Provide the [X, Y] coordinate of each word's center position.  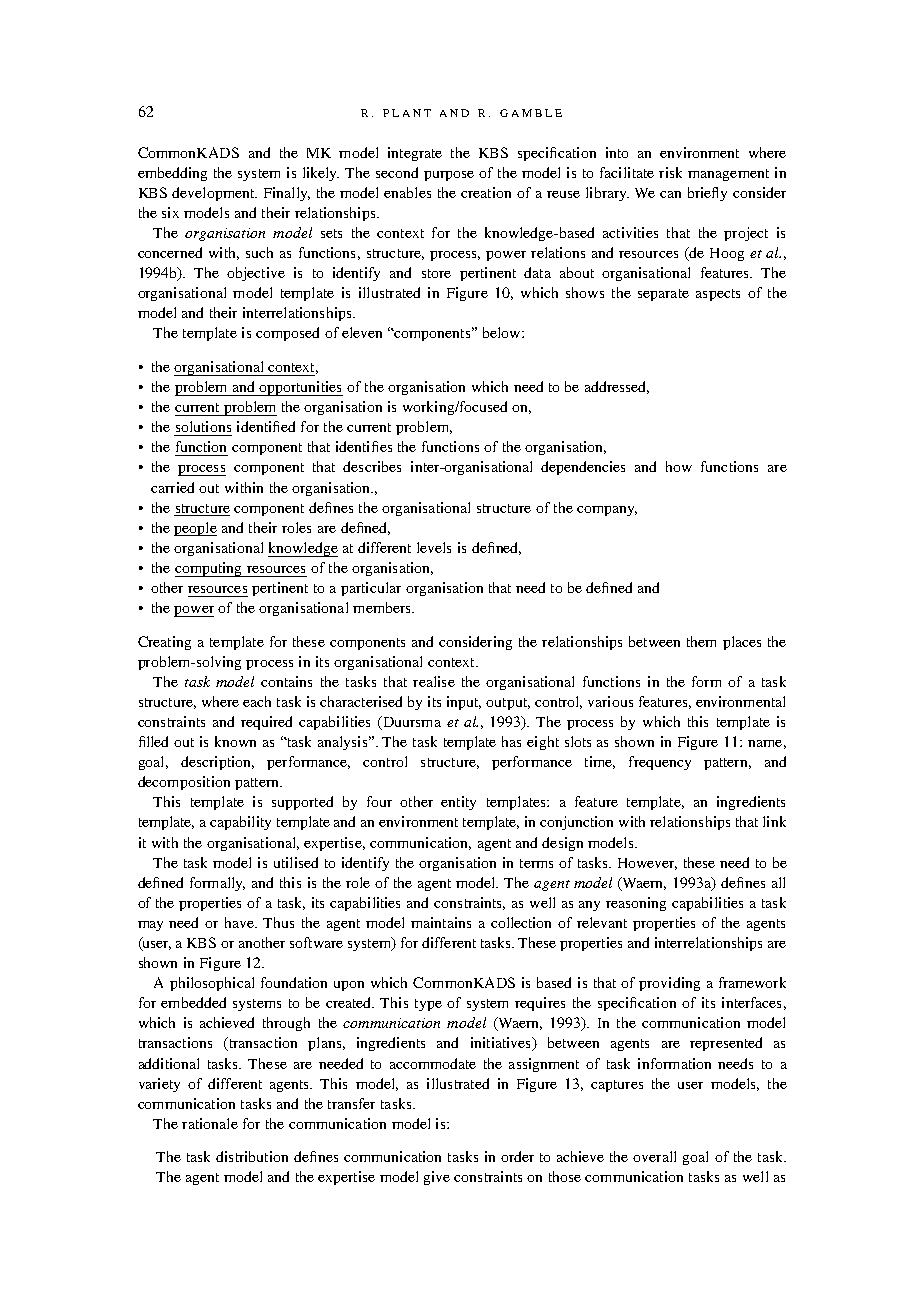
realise [434, 681]
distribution [252, 1156]
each [257, 701]
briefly [707, 194]
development [214, 194]
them [701, 641]
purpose [449, 176]
